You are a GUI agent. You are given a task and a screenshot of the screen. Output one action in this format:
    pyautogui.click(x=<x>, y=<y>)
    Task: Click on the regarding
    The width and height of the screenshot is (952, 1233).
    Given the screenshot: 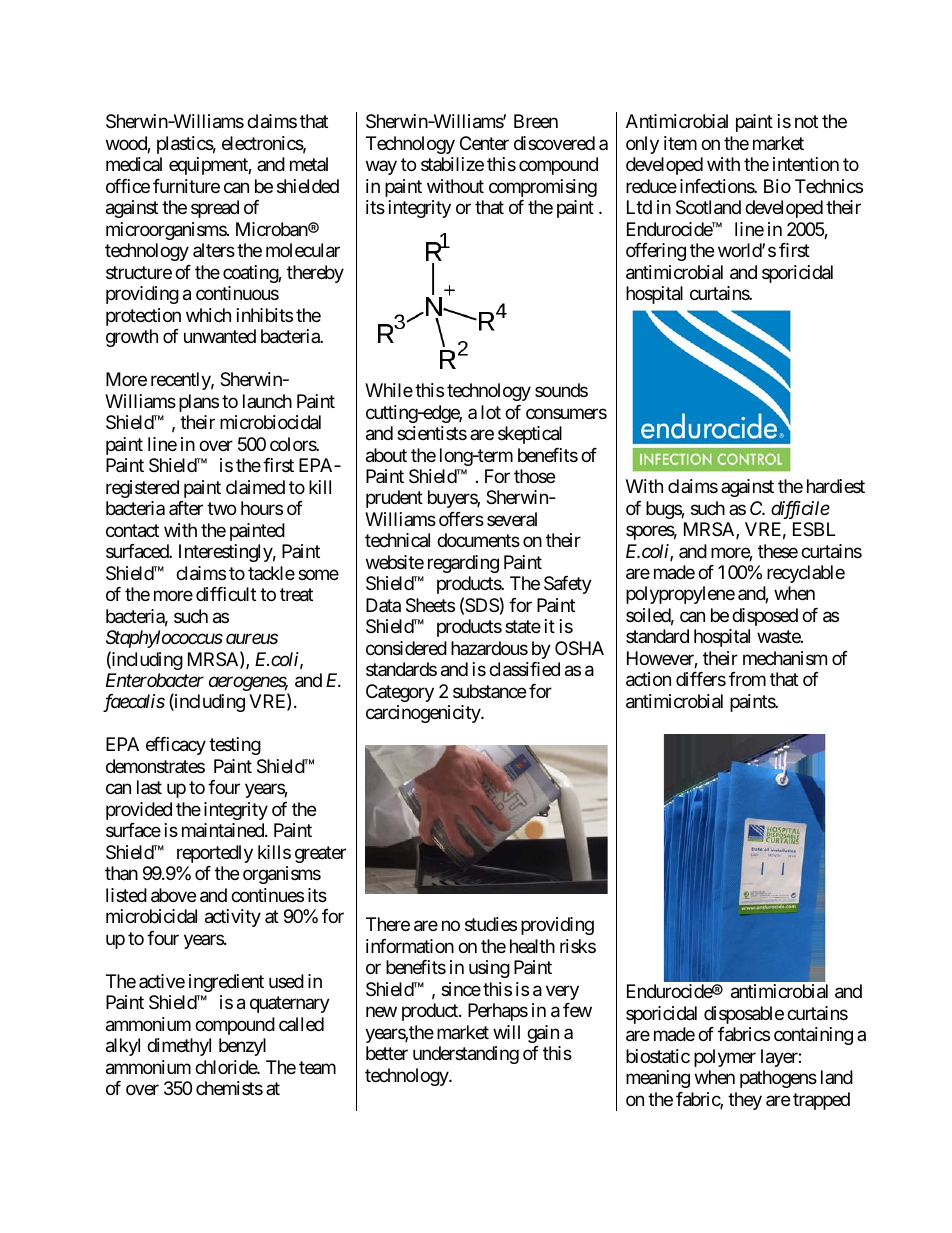 What is the action you would take?
    pyautogui.click(x=463, y=564)
